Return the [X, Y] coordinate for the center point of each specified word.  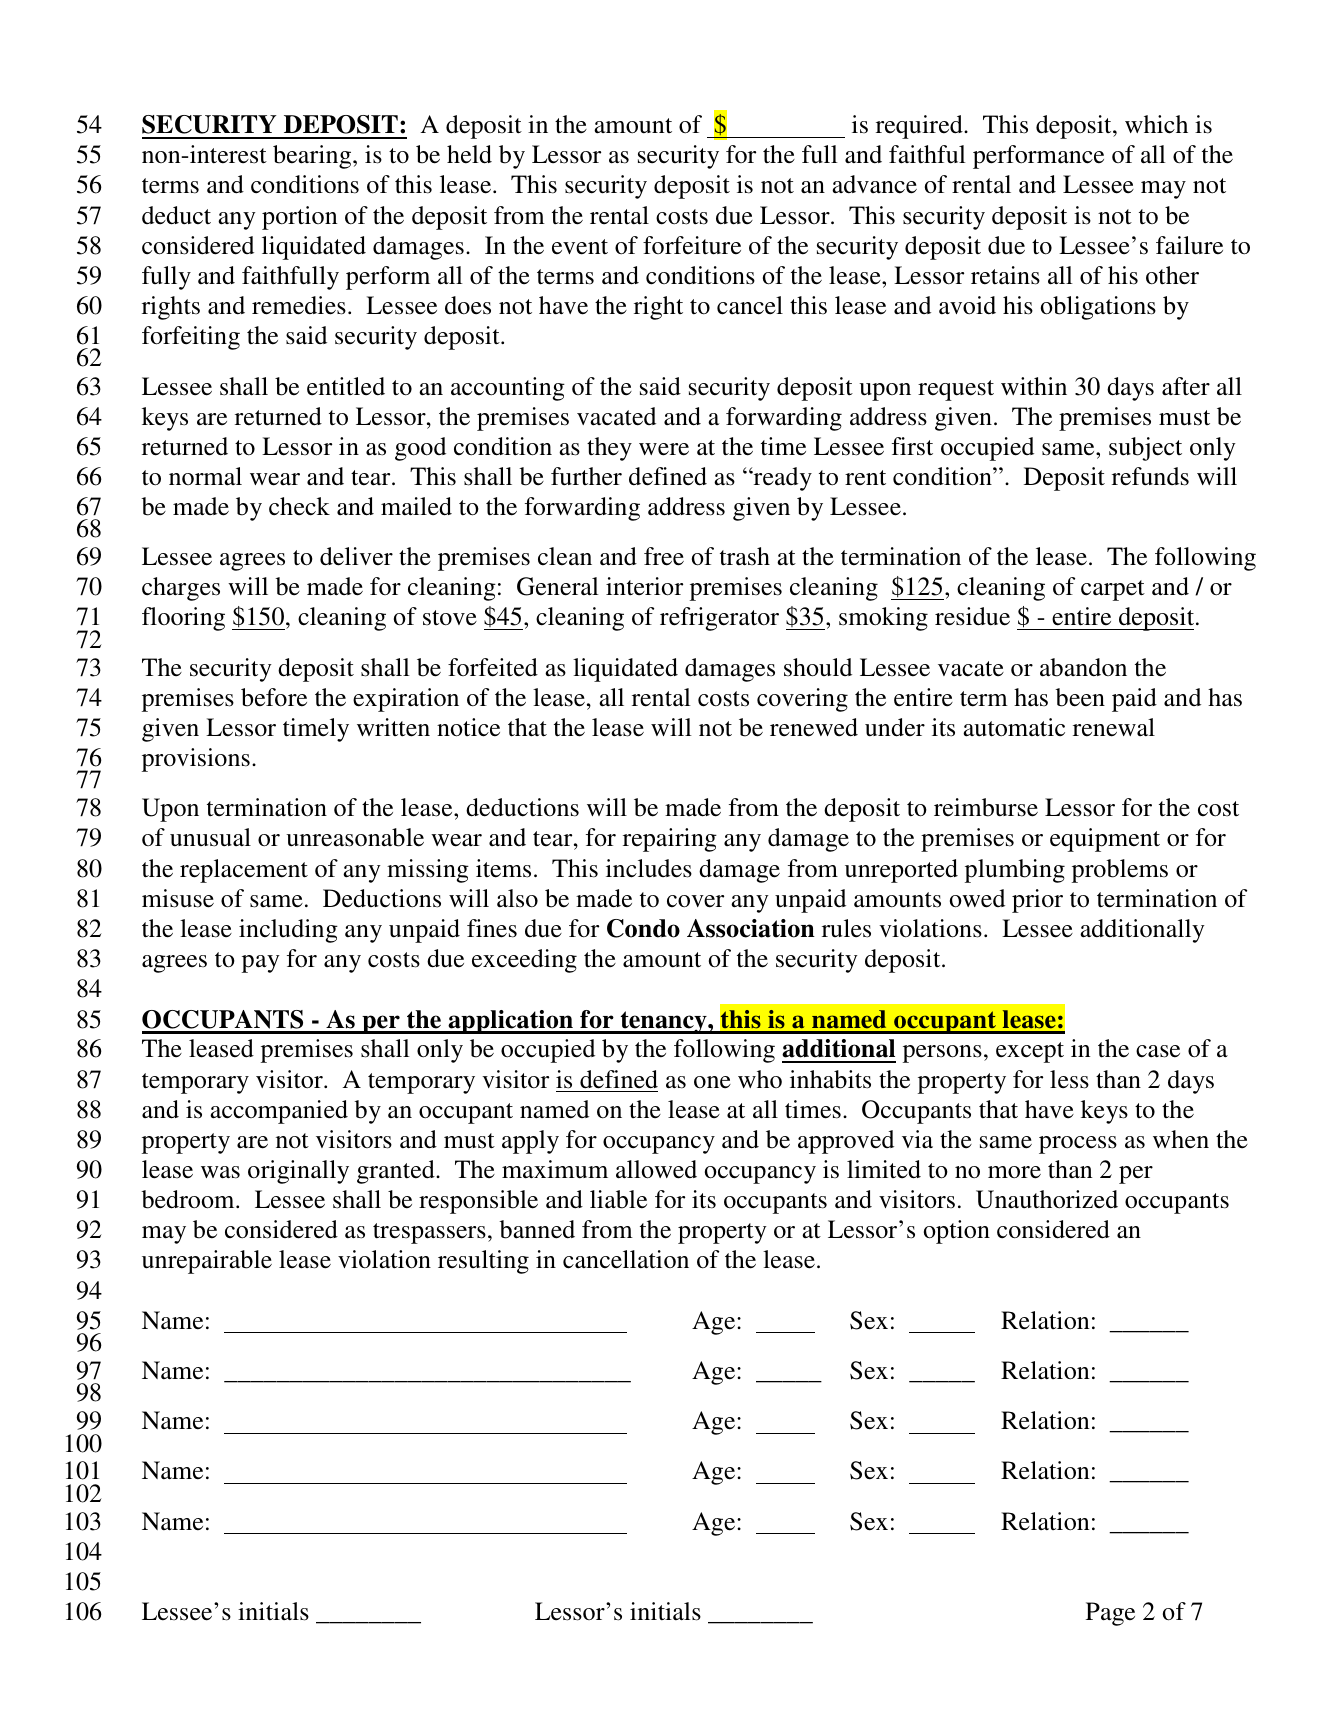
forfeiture [692, 245]
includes [649, 868]
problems [1120, 871]
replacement [244, 871]
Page [1110, 1614]
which [1156, 124]
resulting [483, 1262]
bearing [313, 157]
